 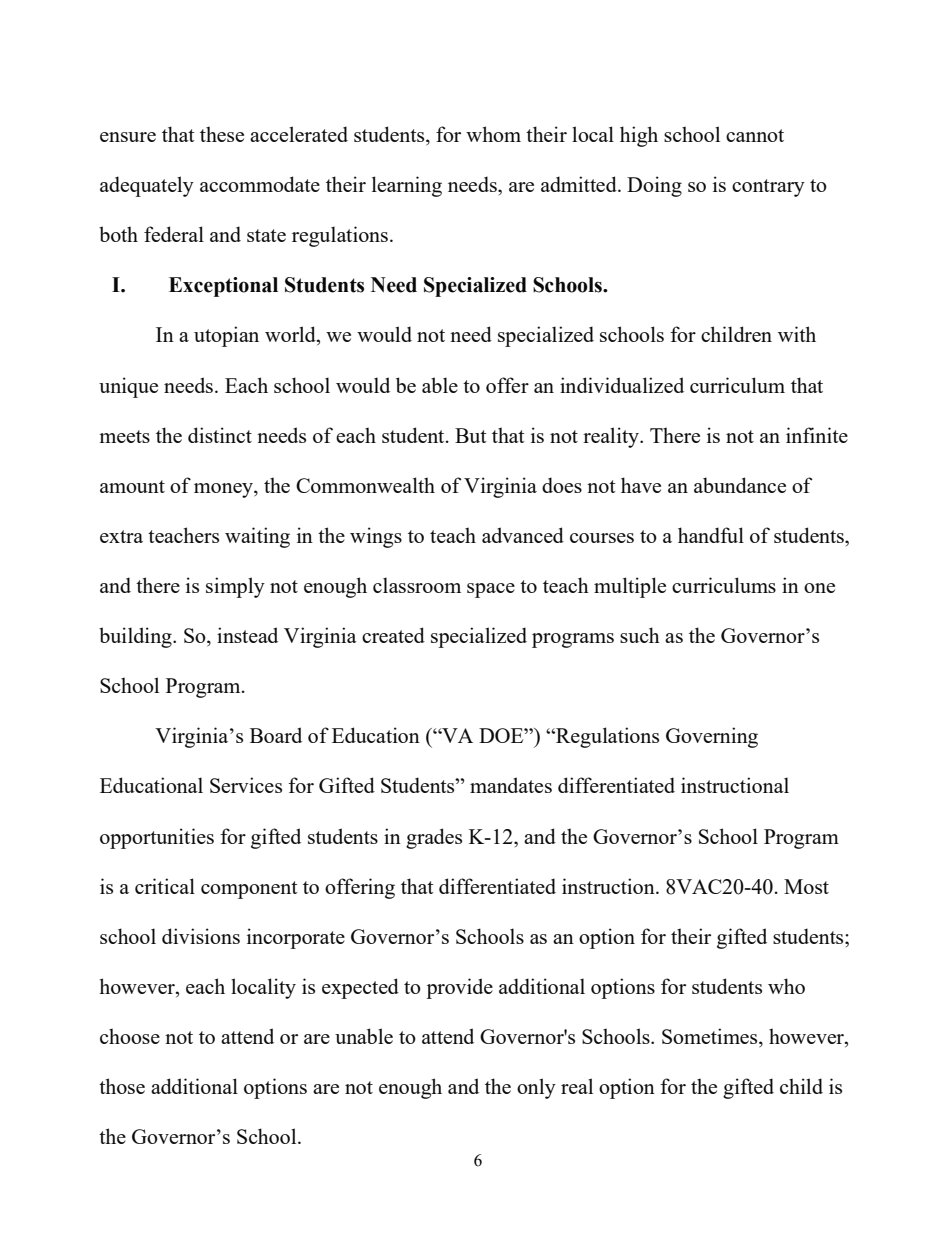 What do you see at coordinates (797, 334) in the screenshot?
I see `with` at bounding box center [797, 334].
